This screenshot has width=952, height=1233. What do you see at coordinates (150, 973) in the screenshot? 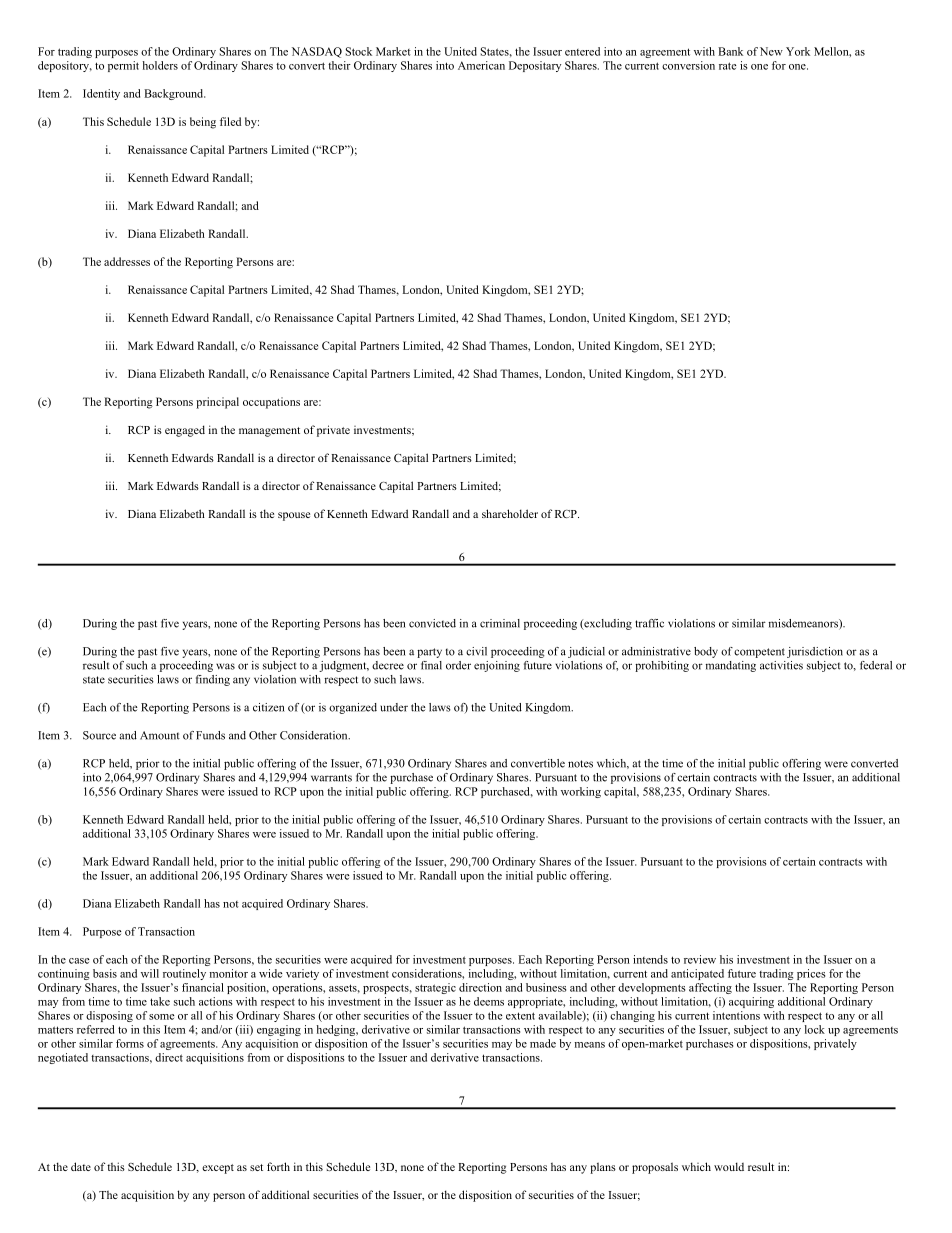
I see `will` at bounding box center [150, 973].
